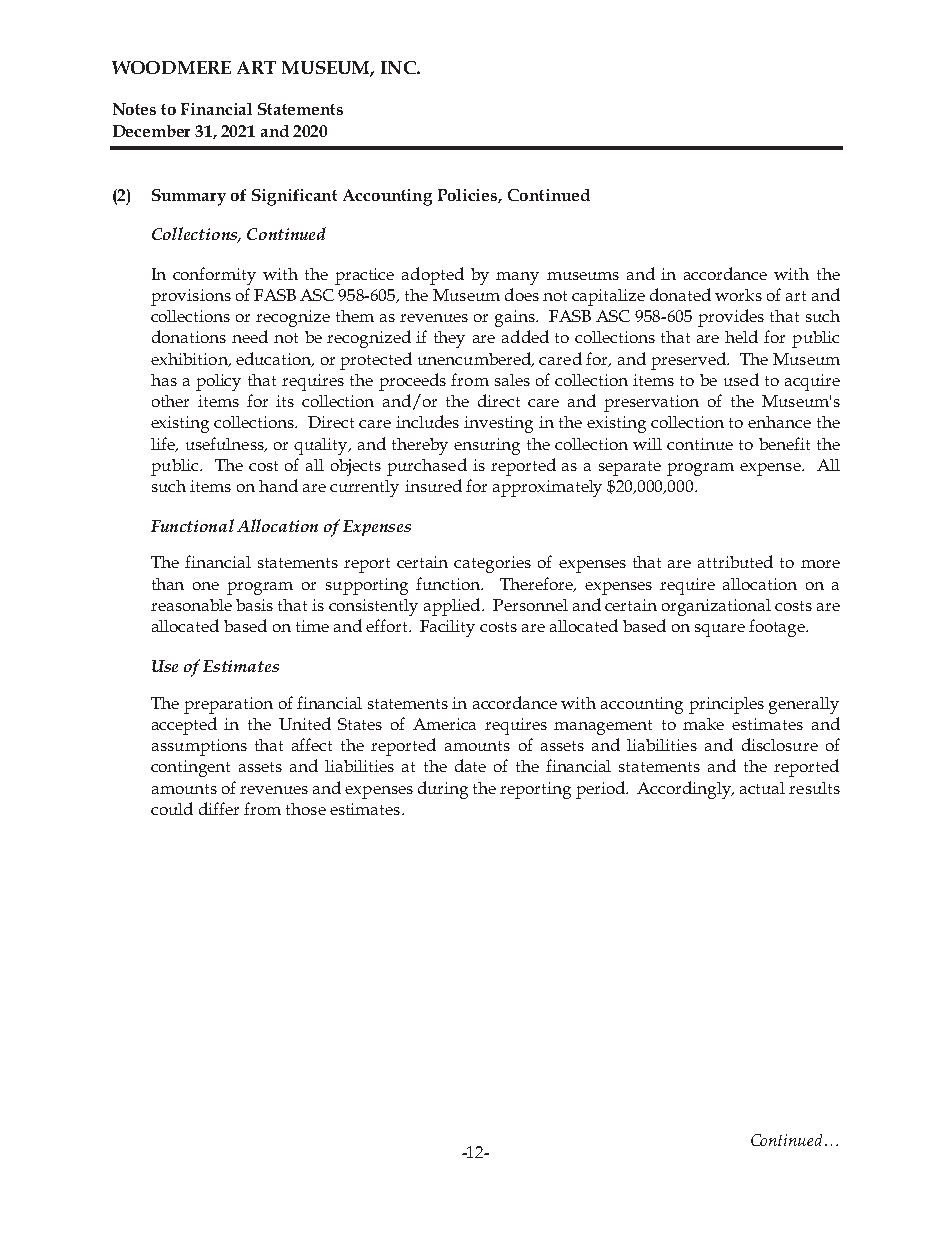 The width and height of the screenshot is (952, 1233). What do you see at coordinates (741, 336) in the screenshot?
I see `held` at bounding box center [741, 336].
